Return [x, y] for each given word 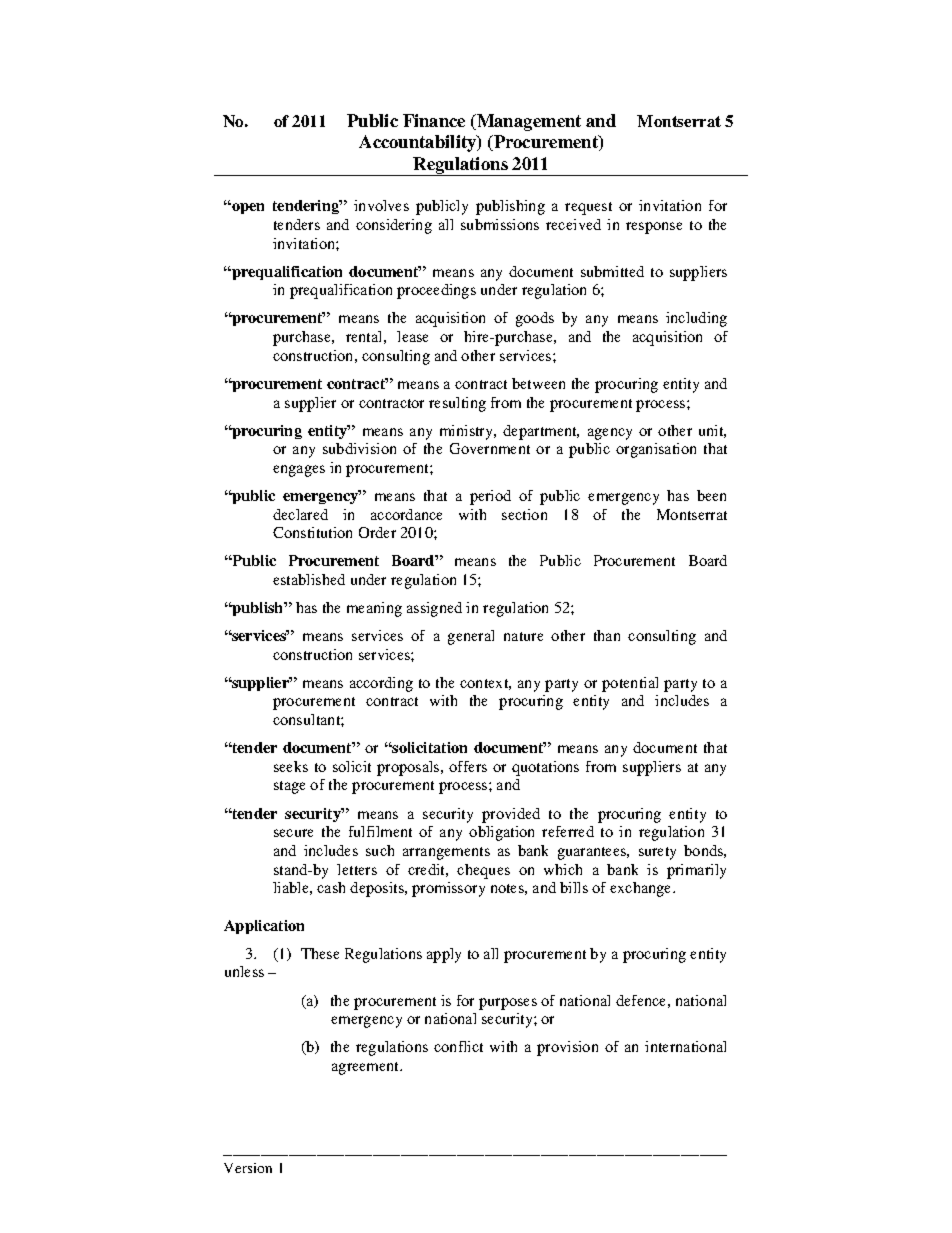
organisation [656, 450]
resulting [457, 404]
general [471, 637]
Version [248, 1168]
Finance [434, 120]
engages [299, 471]
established [309, 579]
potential [630, 684]
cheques [483, 871]
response [654, 228]
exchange [642, 889]
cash [331, 887]
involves [381, 205]
